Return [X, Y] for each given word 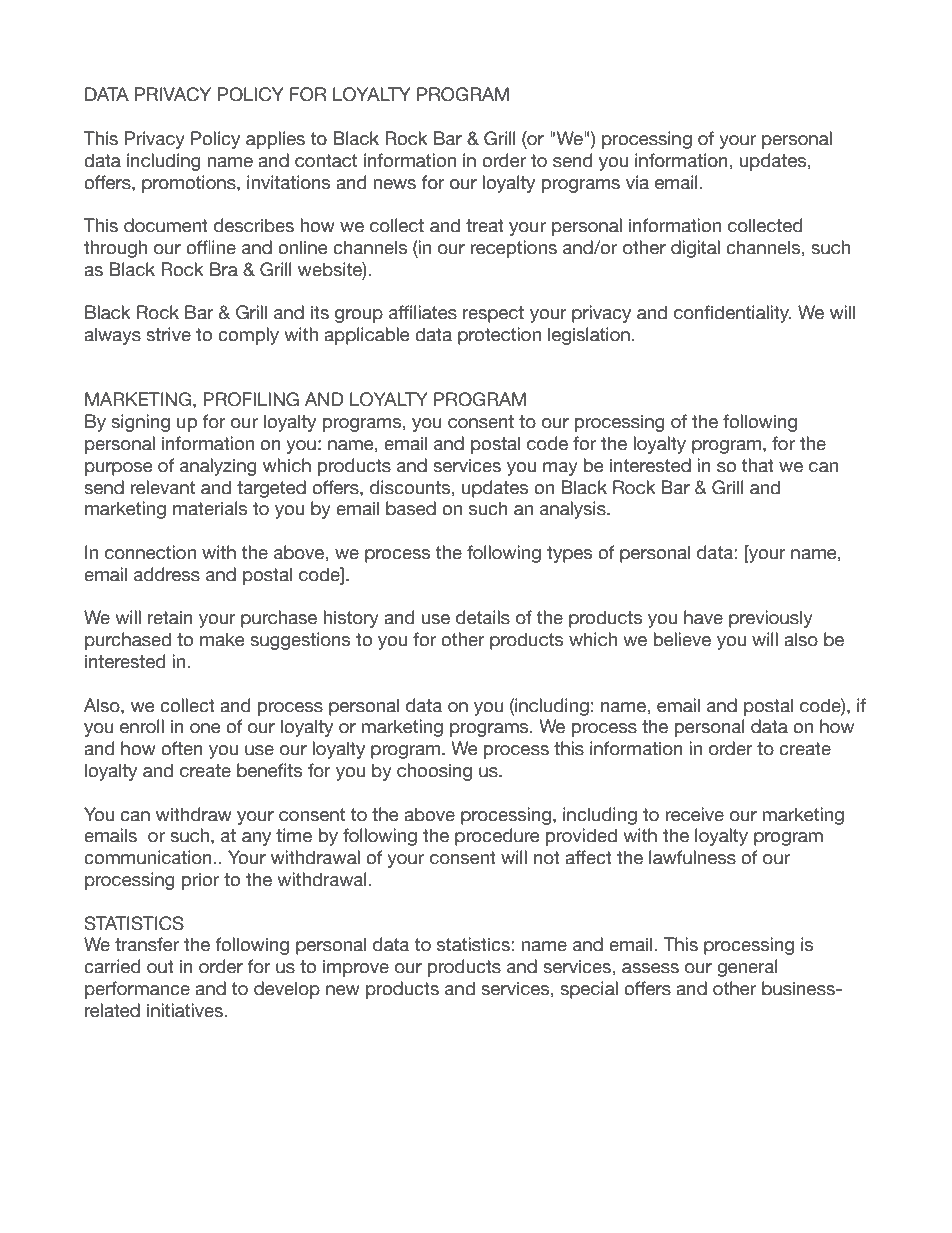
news [394, 184]
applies [275, 140]
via [637, 182]
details [483, 617]
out [160, 967]
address [167, 574]
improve [356, 968]
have [703, 617]
